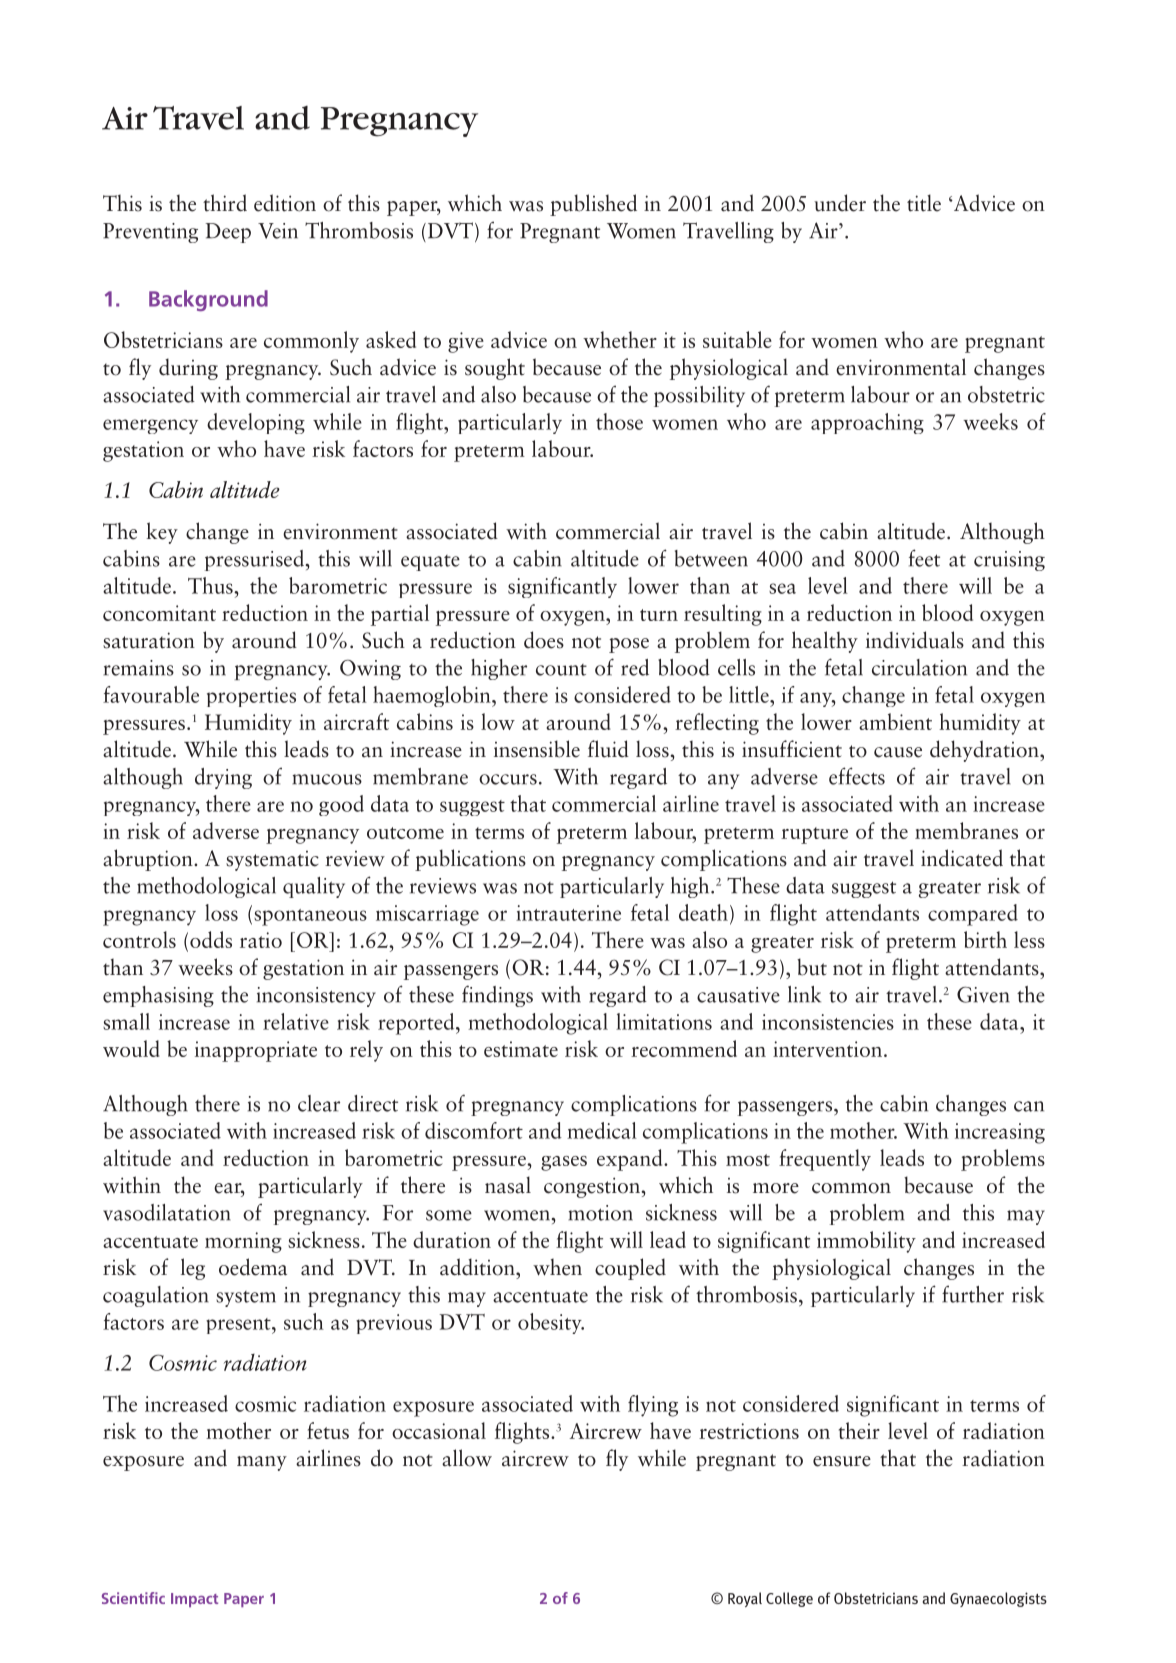  Describe the element at coordinates (973, 915) in the screenshot. I see `compared` at that location.
